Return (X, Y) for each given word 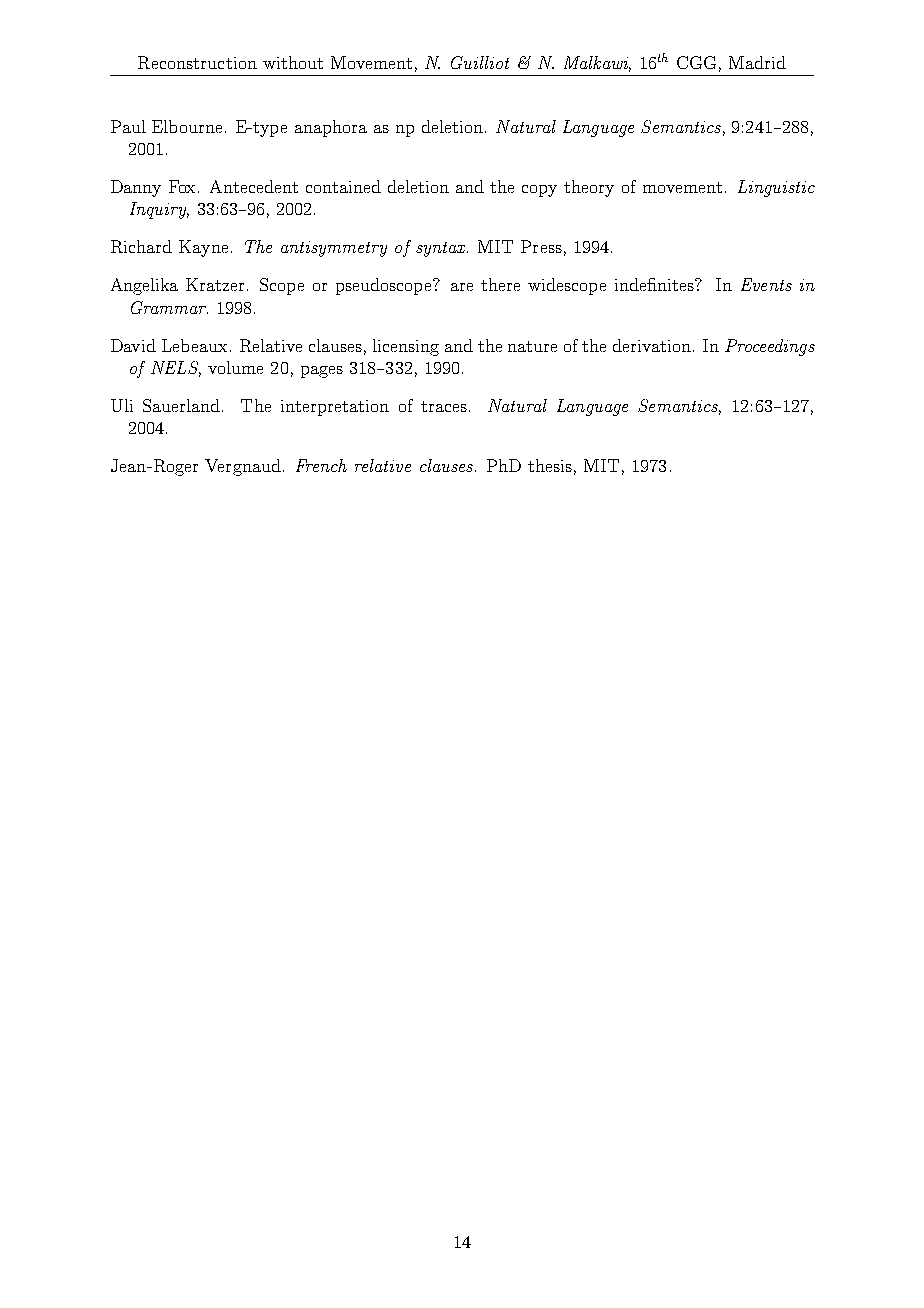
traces (444, 406)
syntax (442, 249)
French (321, 465)
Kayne (203, 248)
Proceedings (770, 347)
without (293, 62)
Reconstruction (197, 62)
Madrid (757, 62)
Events (766, 284)
